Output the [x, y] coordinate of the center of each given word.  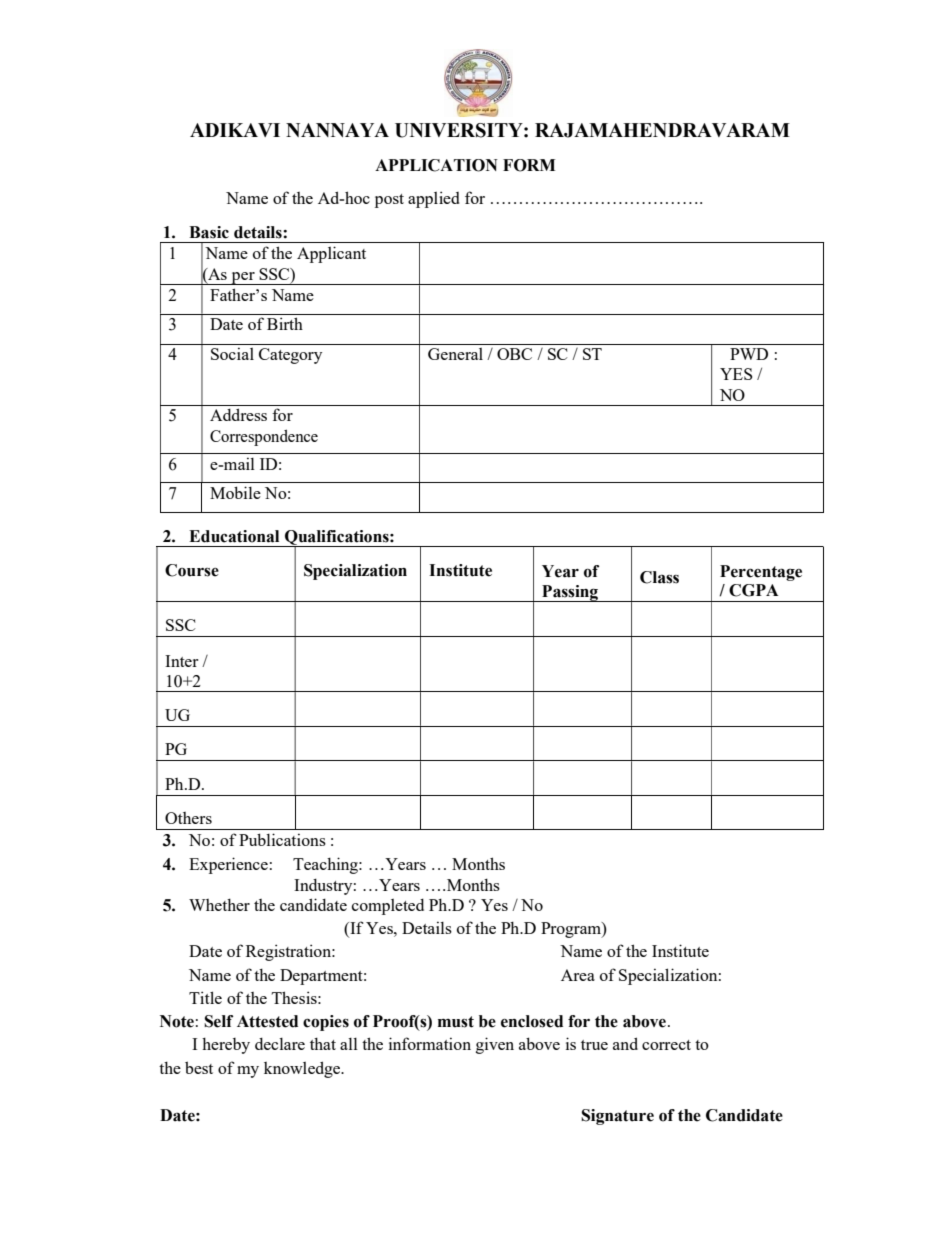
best [199, 1067]
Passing [570, 593]
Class [659, 577]
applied [434, 199]
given [495, 1045]
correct [666, 1045]
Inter [181, 661]
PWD [749, 354]
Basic [209, 232]
